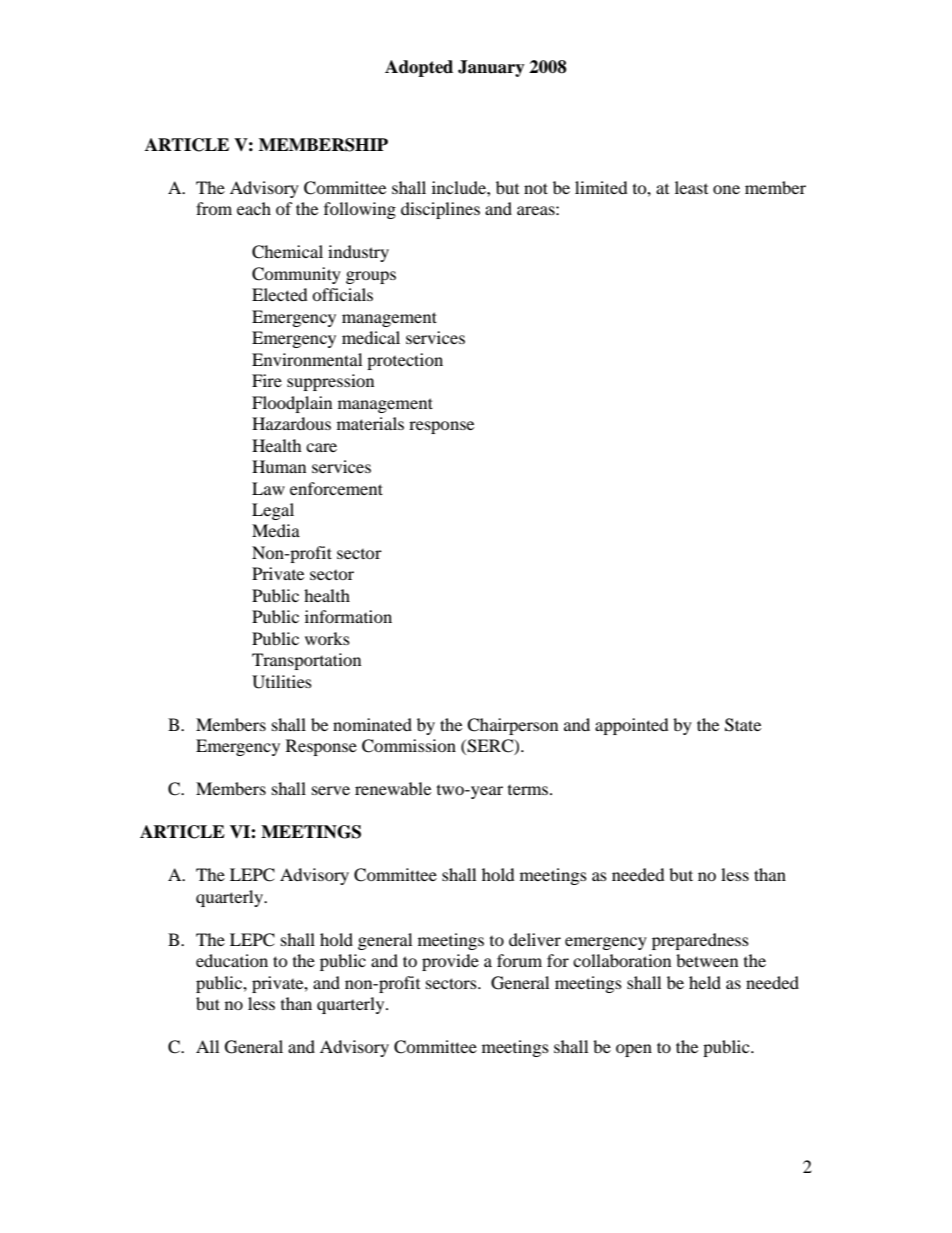 The width and height of the page is (952, 1233). Describe the element at coordinates (450, 962) in the page. I see `provide` at that location.
